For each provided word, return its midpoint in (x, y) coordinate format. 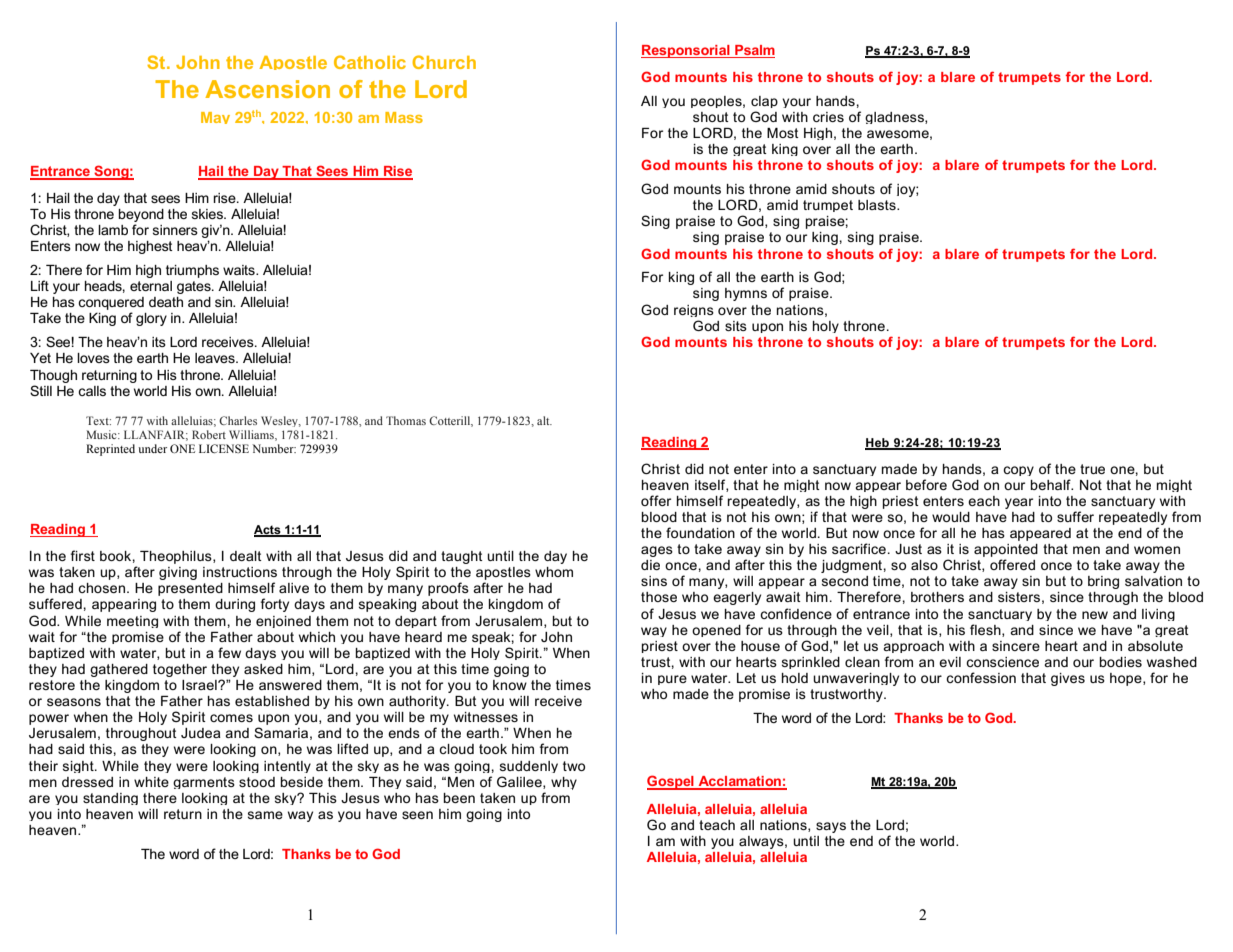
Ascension (267, 89)
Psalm (754, 51)
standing (110, 799)
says (831, 827)
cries (828, 117)
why (564, 783)
